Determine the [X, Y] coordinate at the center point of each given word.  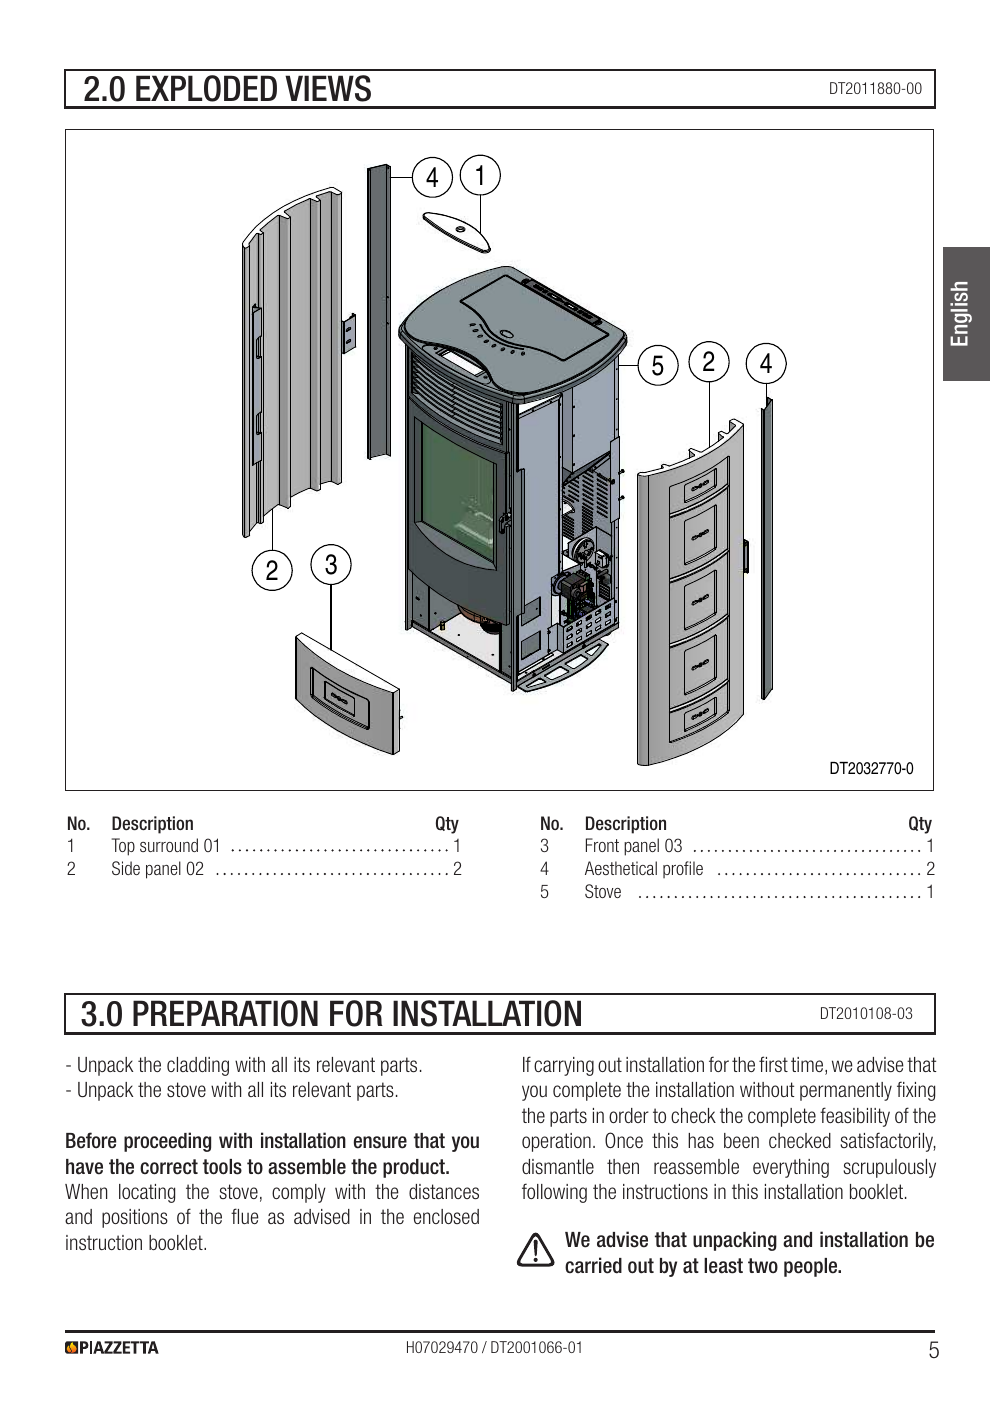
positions [135, 1218]
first [773, 1064]
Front [602, 845]
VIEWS [328, 88]
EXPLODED [206, 88]
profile [683, 869]
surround [169, 845]
